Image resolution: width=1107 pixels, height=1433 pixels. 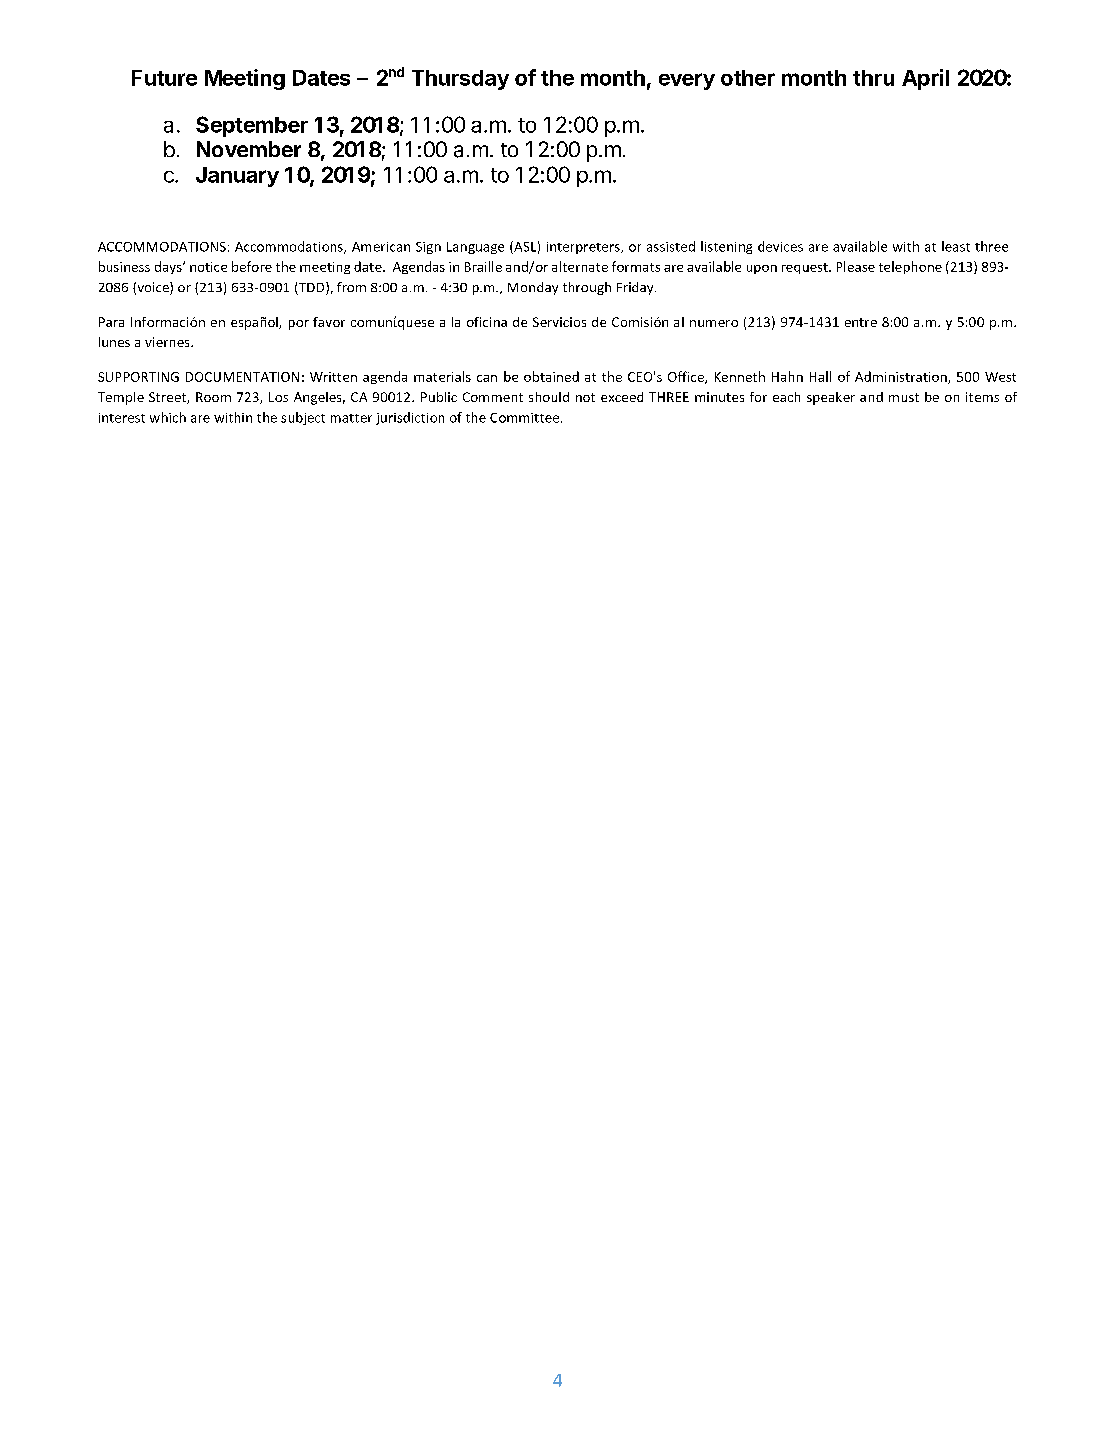 I want to click on interpreters, so click(x=584, y=248).
